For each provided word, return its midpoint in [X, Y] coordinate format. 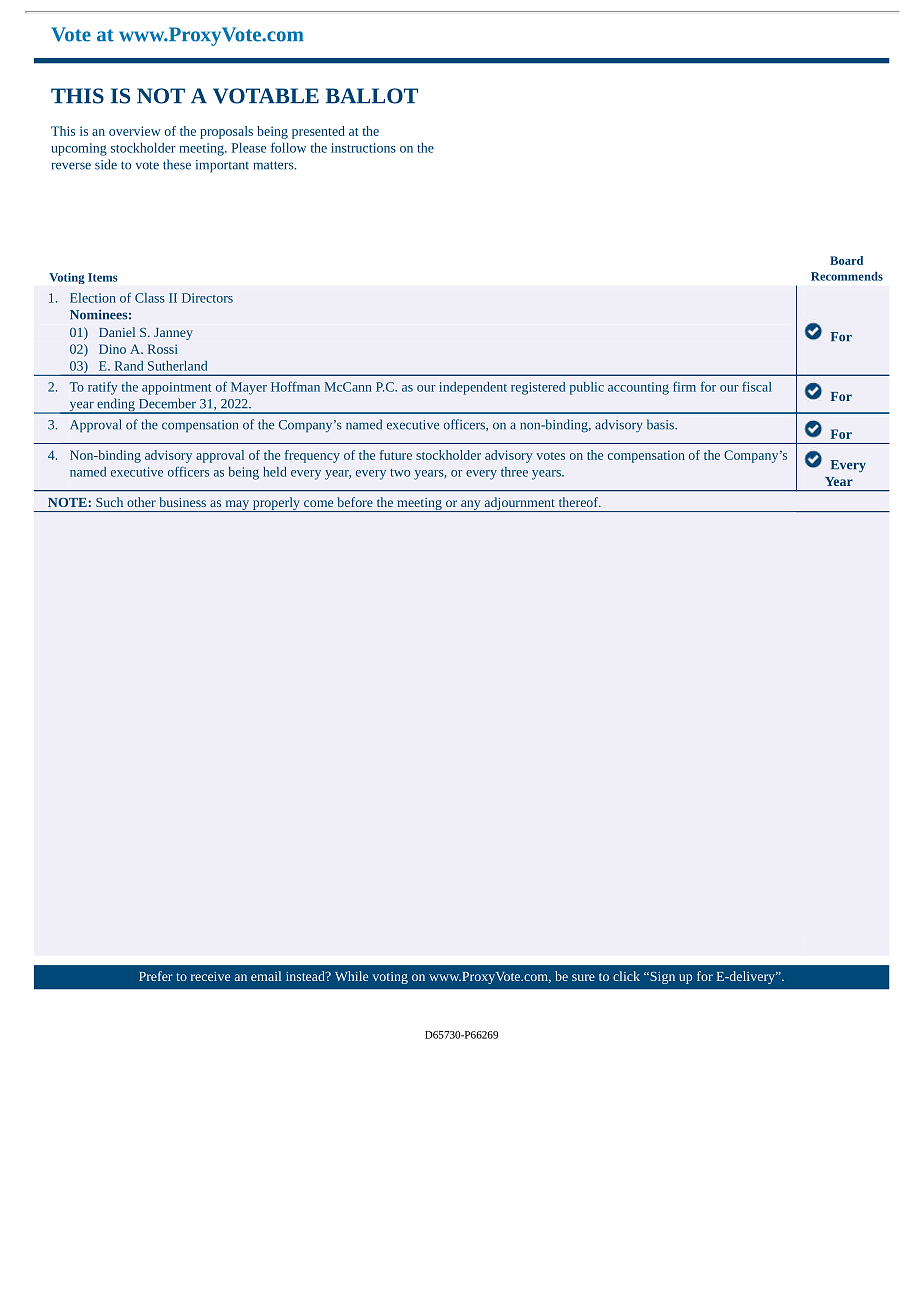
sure [583, 977]
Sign [661, 978]
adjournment [519, 504]
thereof [579, 502]
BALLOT [372, 96]
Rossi [163, 349]
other [141, 502]
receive [210, 976]
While [351, 976]
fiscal [757, 386]
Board [846, 260]
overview [135, 131]
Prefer [156, 976]
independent [473, 388]
